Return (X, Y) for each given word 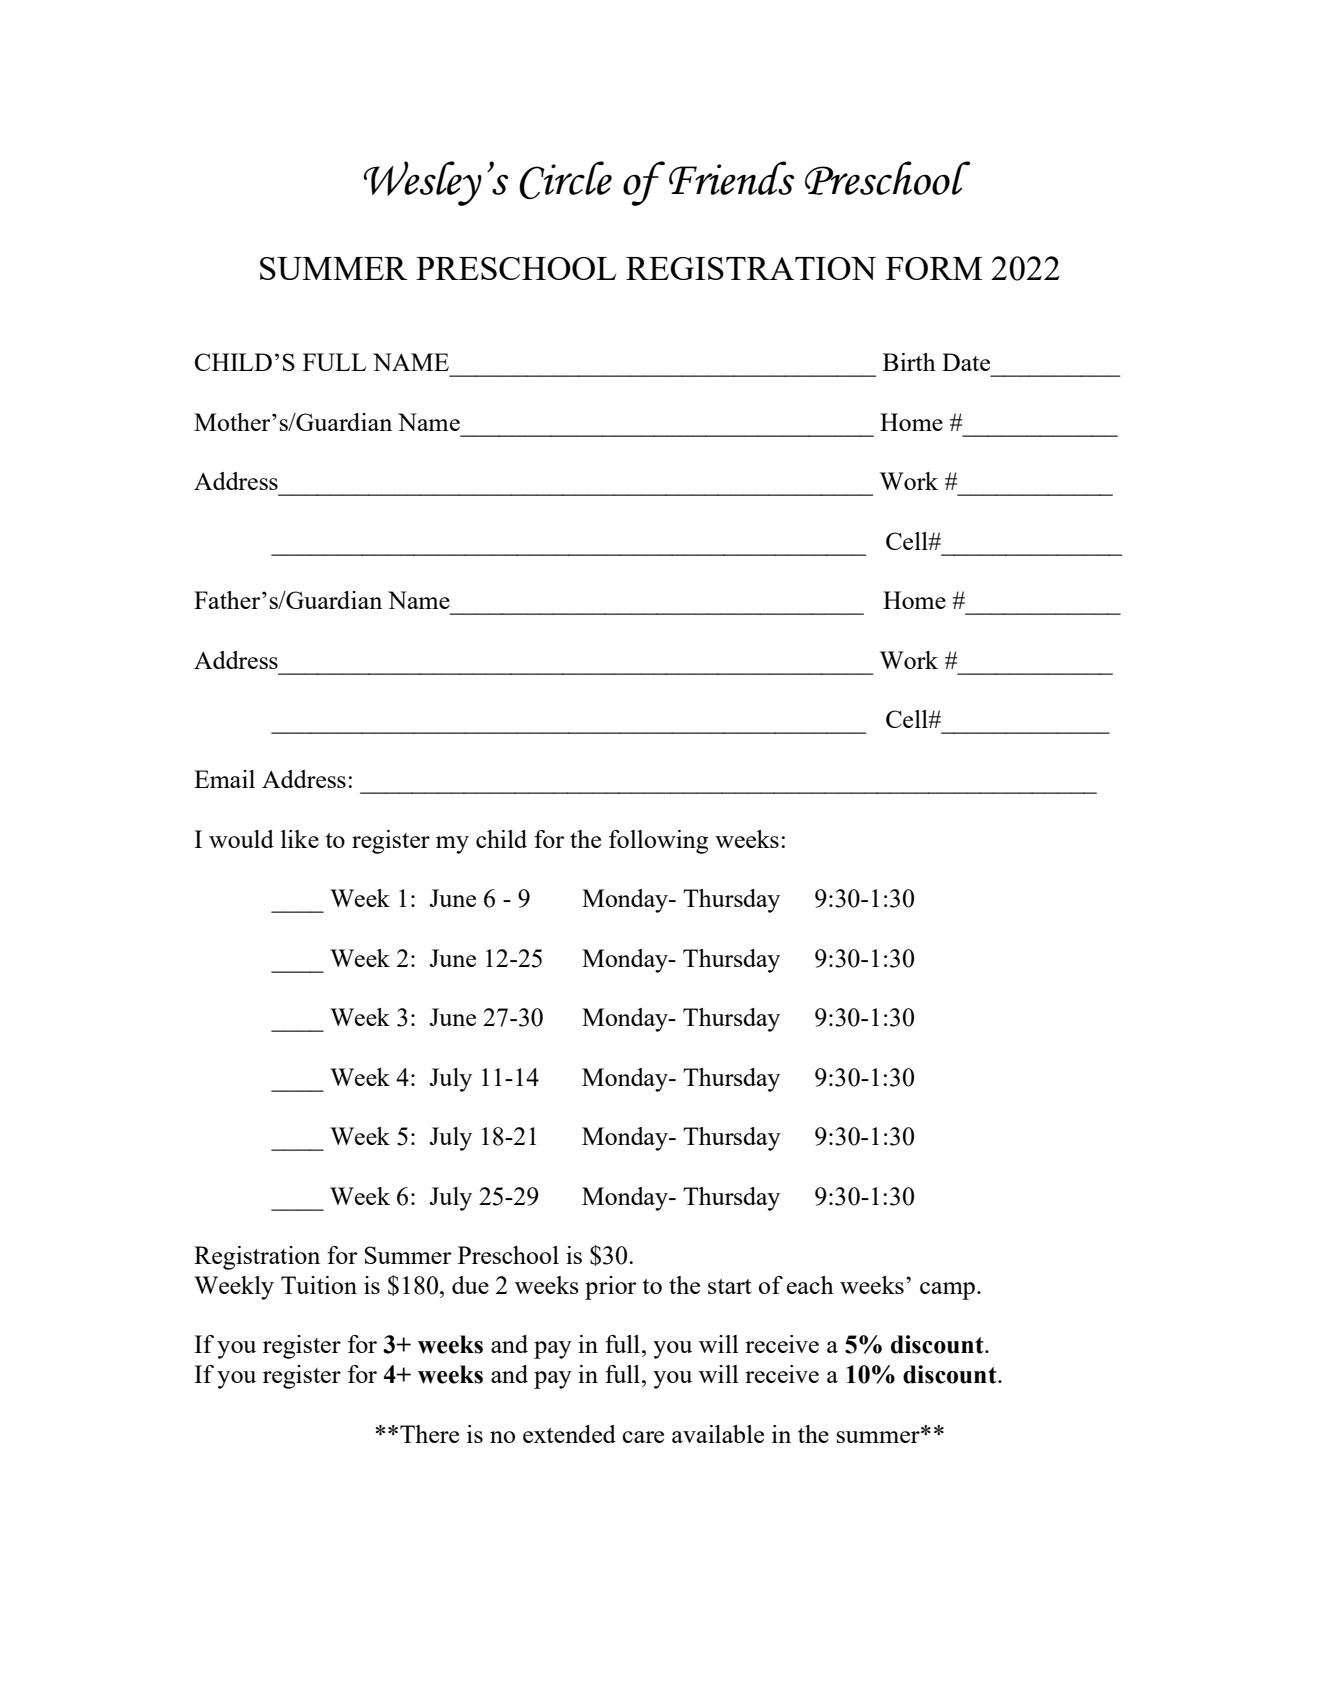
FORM (934, 268)
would (241, 839)
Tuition (319, 1285)
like (300, 839)
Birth (909, 362)
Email (224, 779)
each (810, 1285)
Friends (732, 178)
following (658, 842)
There (429, 1434)
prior (610, 1288)
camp (947, 1291)
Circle (565, 180)
